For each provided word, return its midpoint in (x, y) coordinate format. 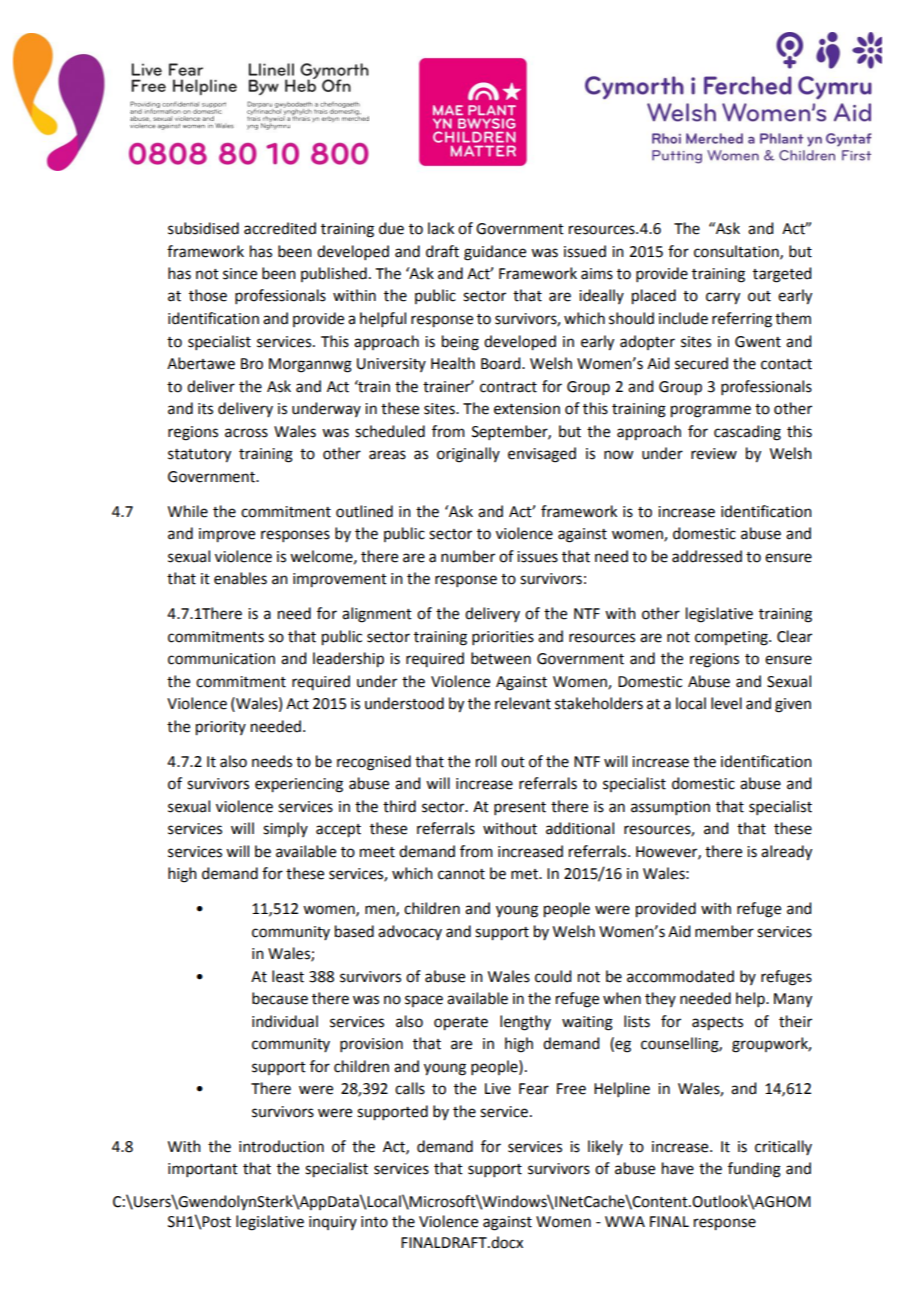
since (240, 274)
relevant (523, 703)
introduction (281, 1146)
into (374, 1222)
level (726, 703)
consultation (737, 252)
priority (221, 728)
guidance (495, 253)
